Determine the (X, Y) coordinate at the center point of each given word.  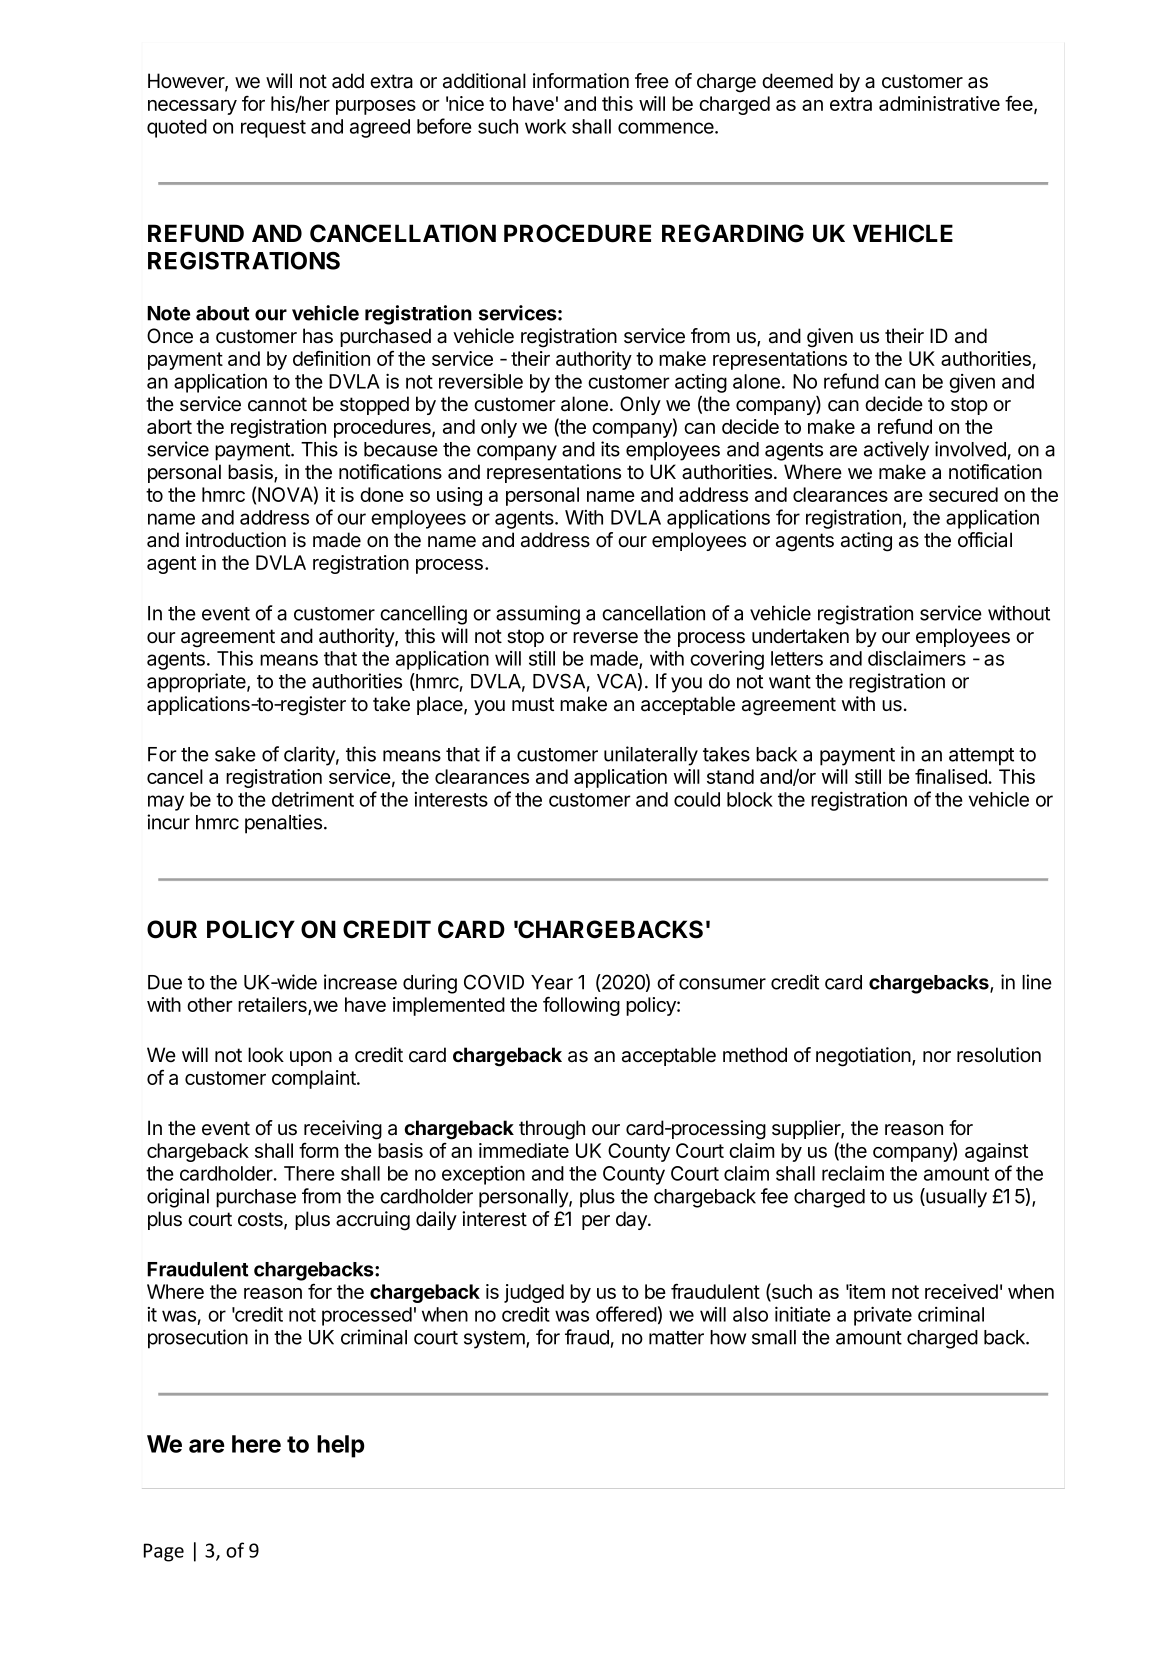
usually (955, 1198)
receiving (343, 1130)
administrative (939, 103)
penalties (283, 824)
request (273, 129)
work (545, 126)
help (340, 1446)
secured (963, 494)
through (552, 1130)
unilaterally (651, 756)
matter (676, 1338)
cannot (277, 404)
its (610, 449)
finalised (951, 776)
